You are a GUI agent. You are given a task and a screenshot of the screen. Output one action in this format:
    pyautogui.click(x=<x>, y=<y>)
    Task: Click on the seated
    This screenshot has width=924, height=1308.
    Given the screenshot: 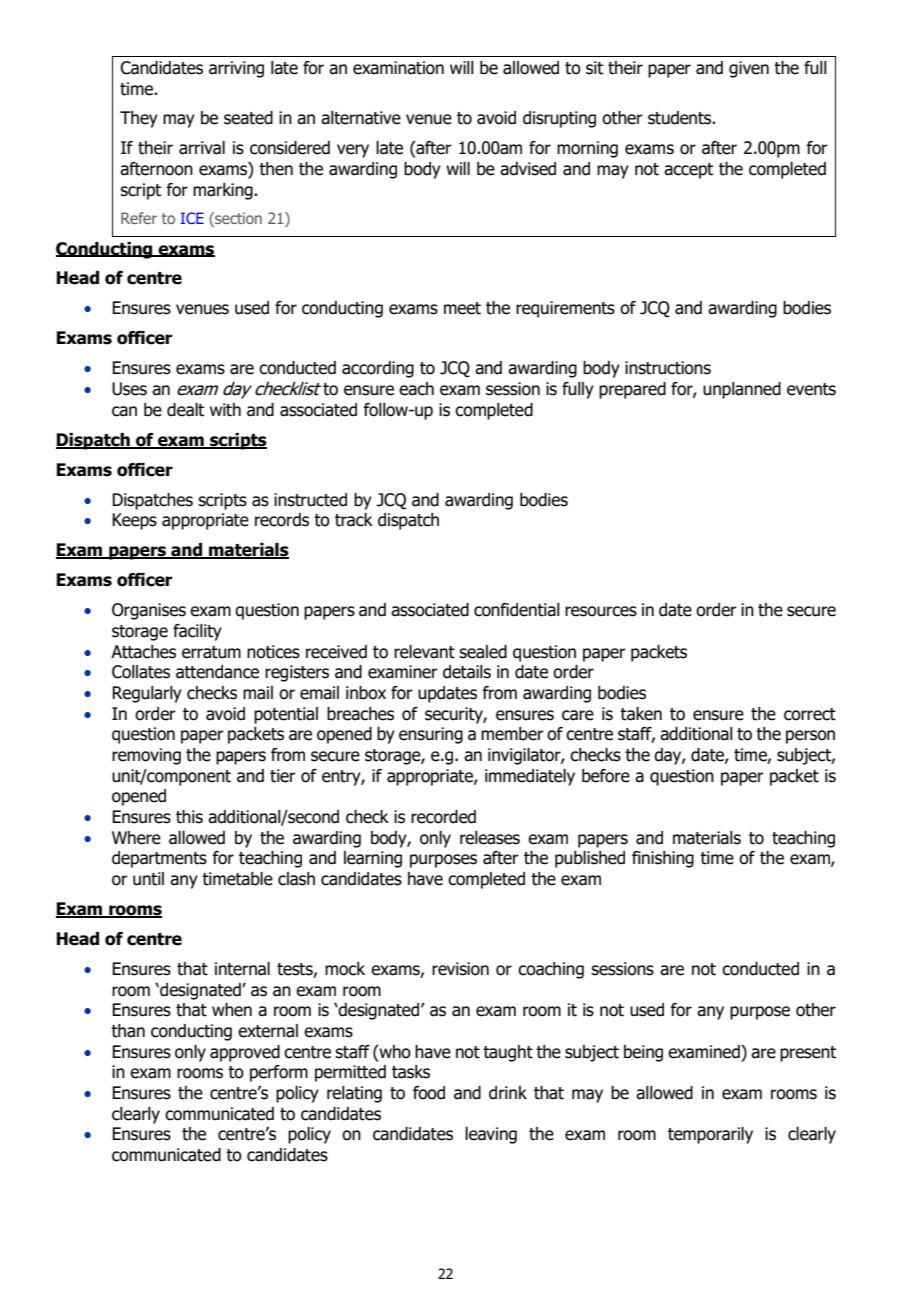 What is the action you would take?
    pyautogui.click(x=248, y=118)
